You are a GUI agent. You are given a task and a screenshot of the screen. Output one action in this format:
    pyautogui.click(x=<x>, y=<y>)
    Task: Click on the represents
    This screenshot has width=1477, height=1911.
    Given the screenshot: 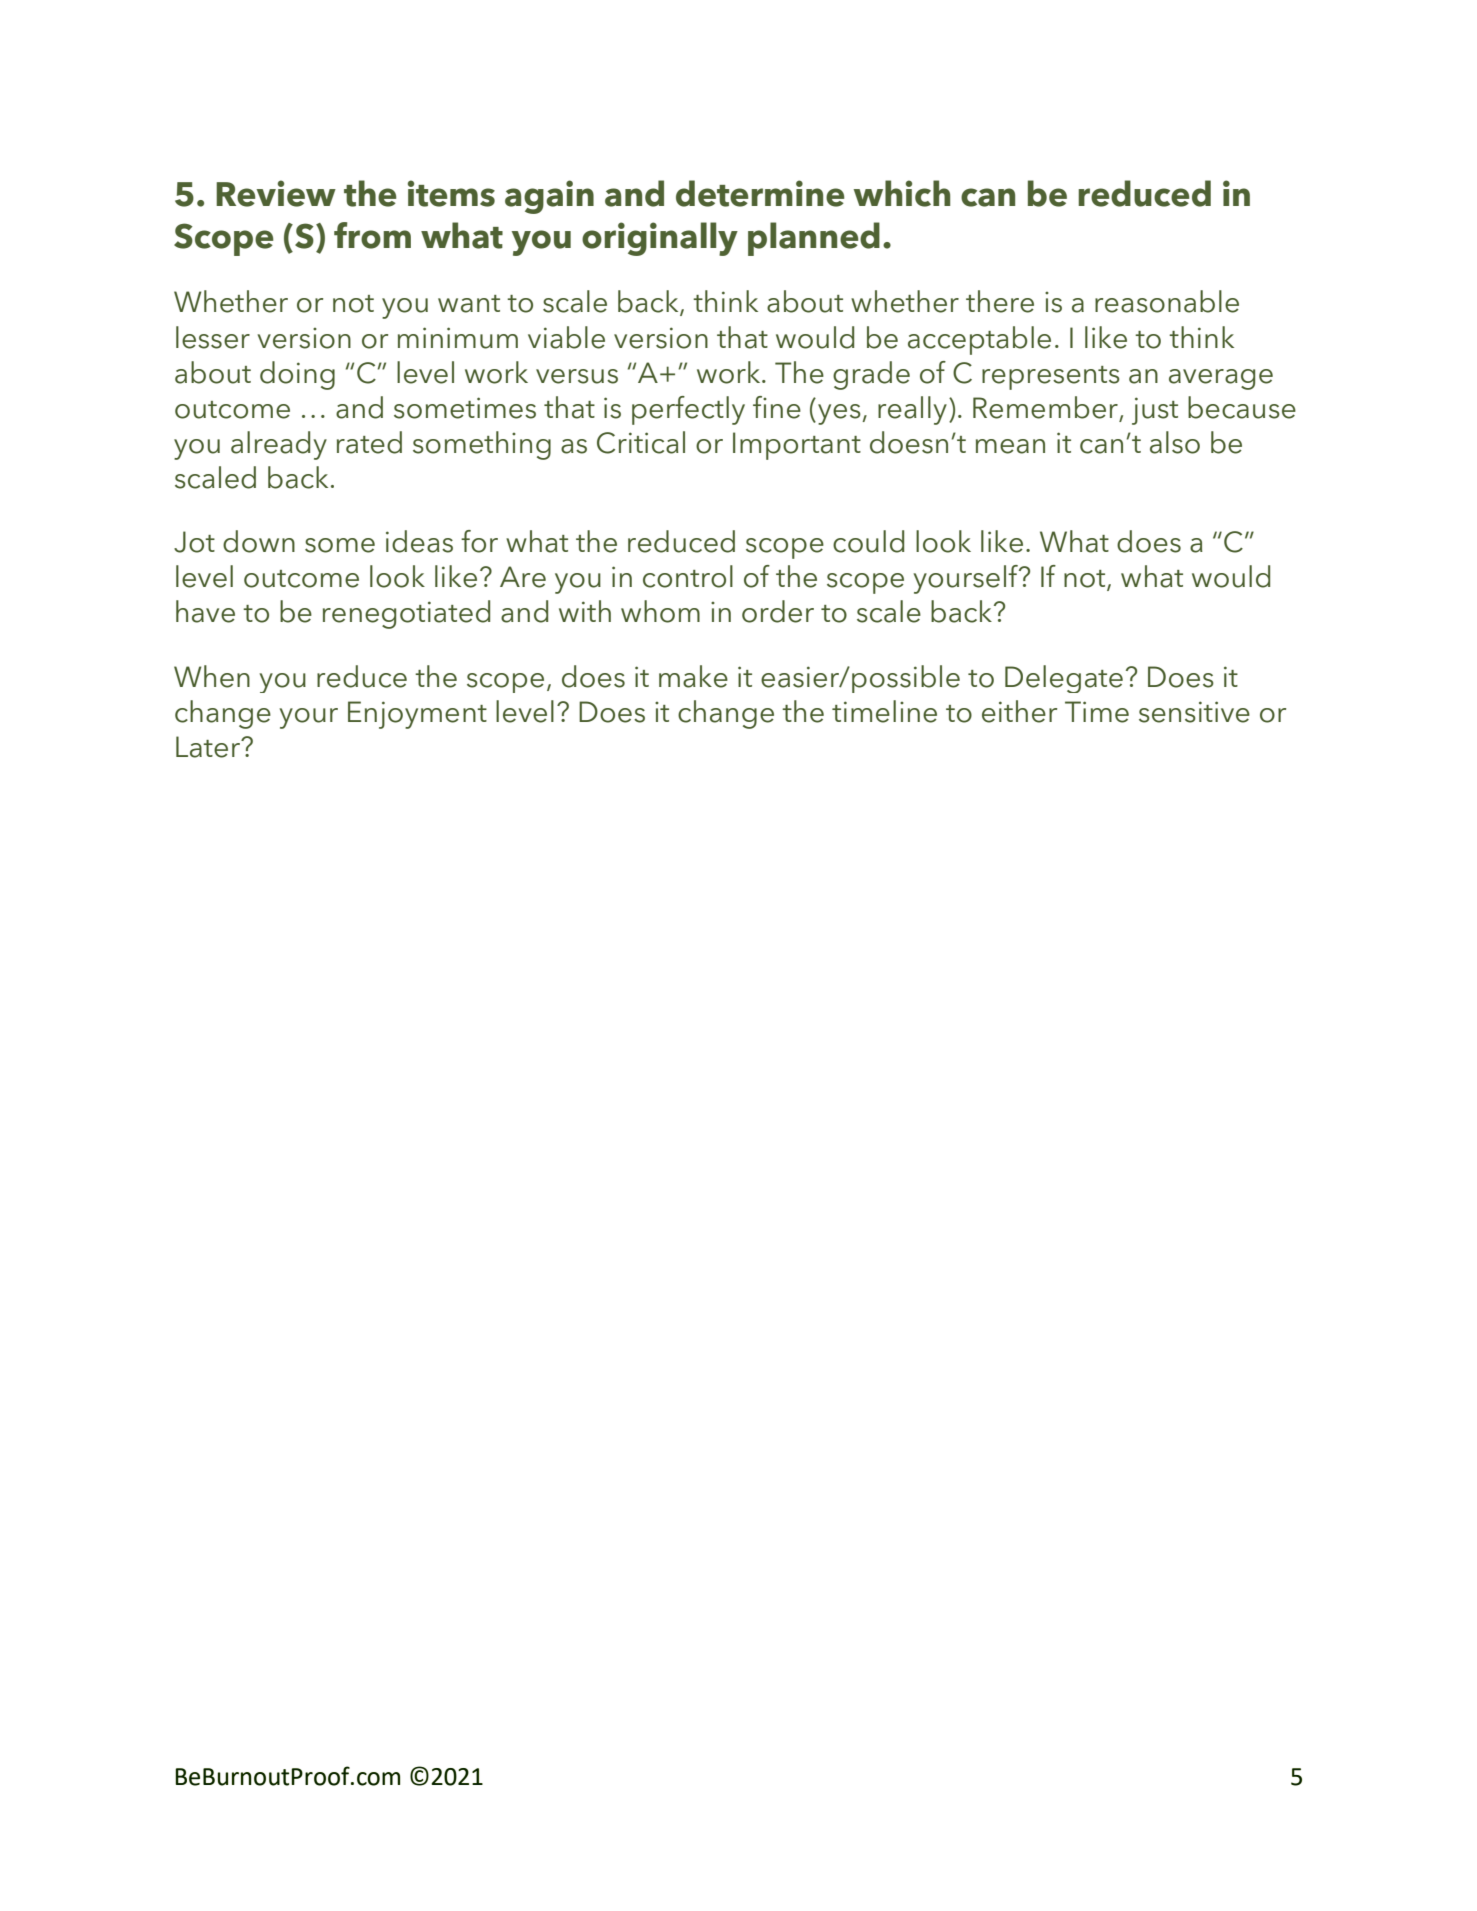 What is the action you would take?
    pyautogui.click(x=1051, y=378)
